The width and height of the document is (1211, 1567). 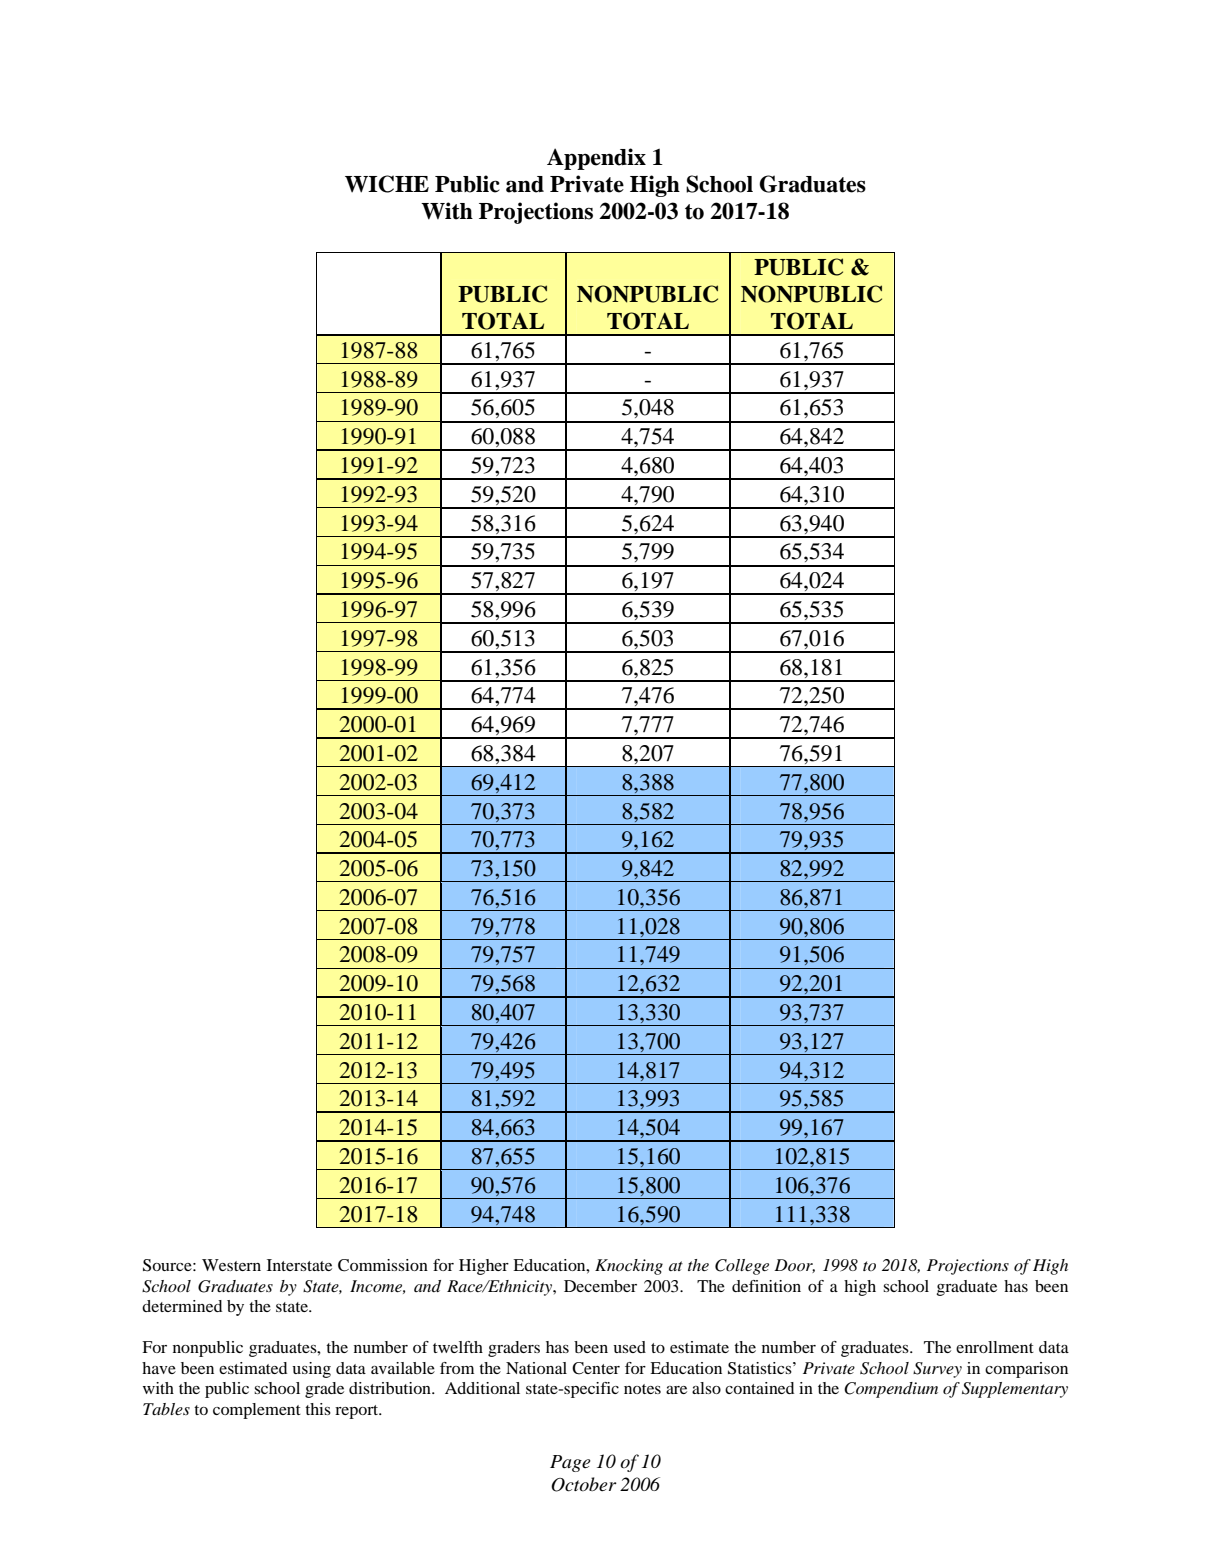 What do you see at coordinates (231, 1265) in the document?
I see `Western` at bounding box center [231, 1265].
